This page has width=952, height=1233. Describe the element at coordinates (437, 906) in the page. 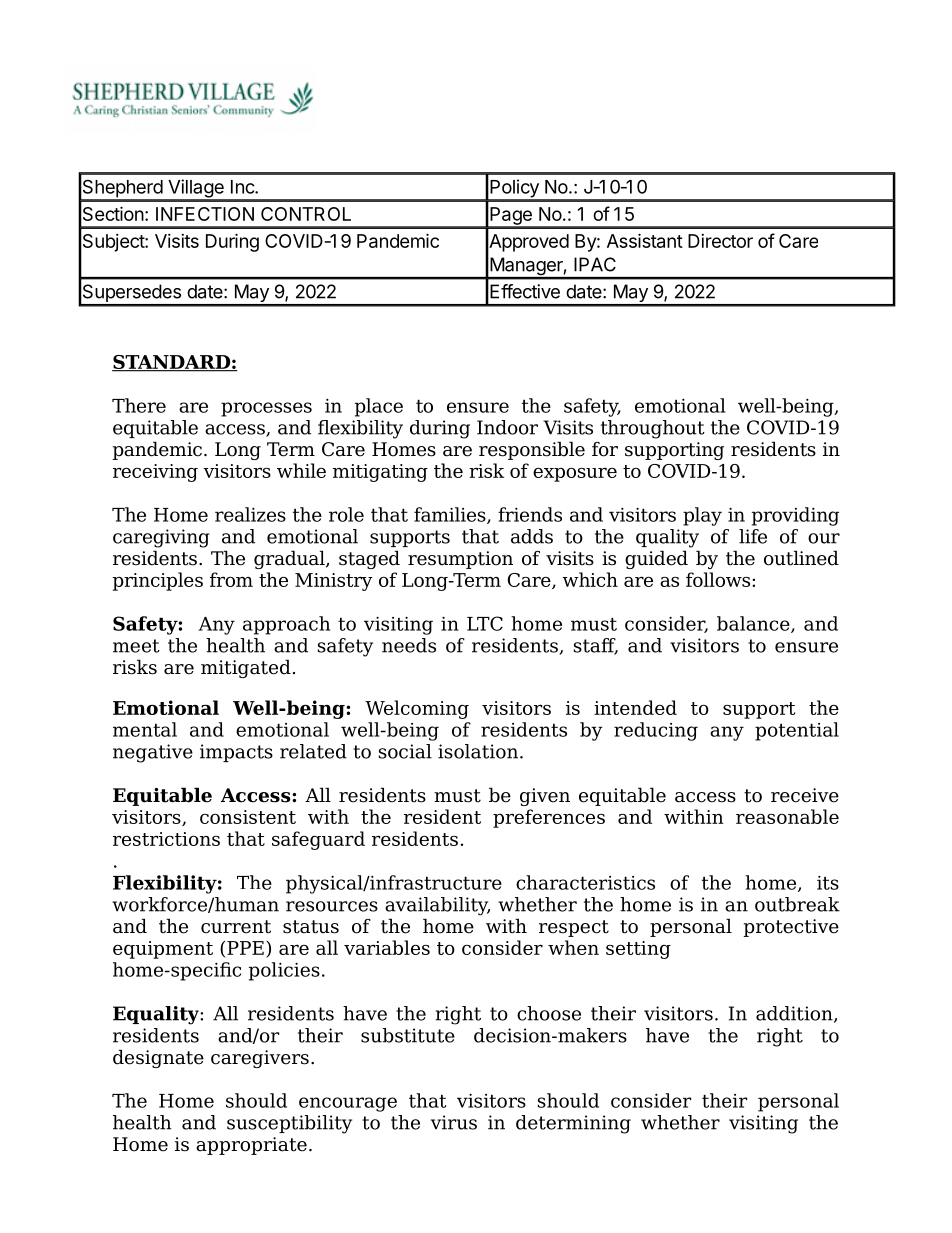

I see `availability` at that location.
